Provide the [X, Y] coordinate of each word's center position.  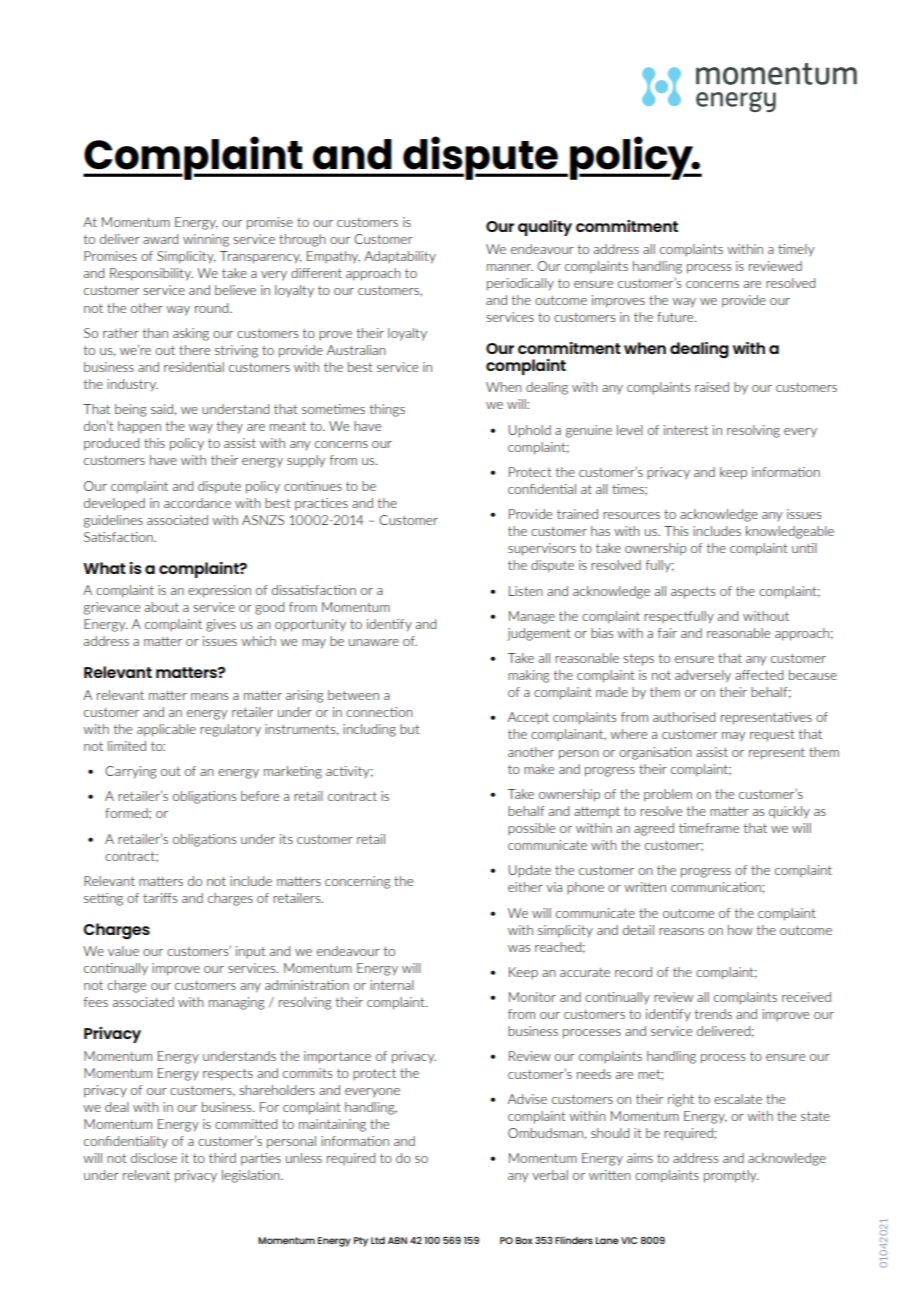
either [525, 887]
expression [219, 591]
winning [206, 240]
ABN [397, 1240]
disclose [154, 1158]
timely [796, 250]
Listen [526, 591]
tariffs [160, 898]
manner [510, 267]
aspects [693, 593]
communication [717, 887]
